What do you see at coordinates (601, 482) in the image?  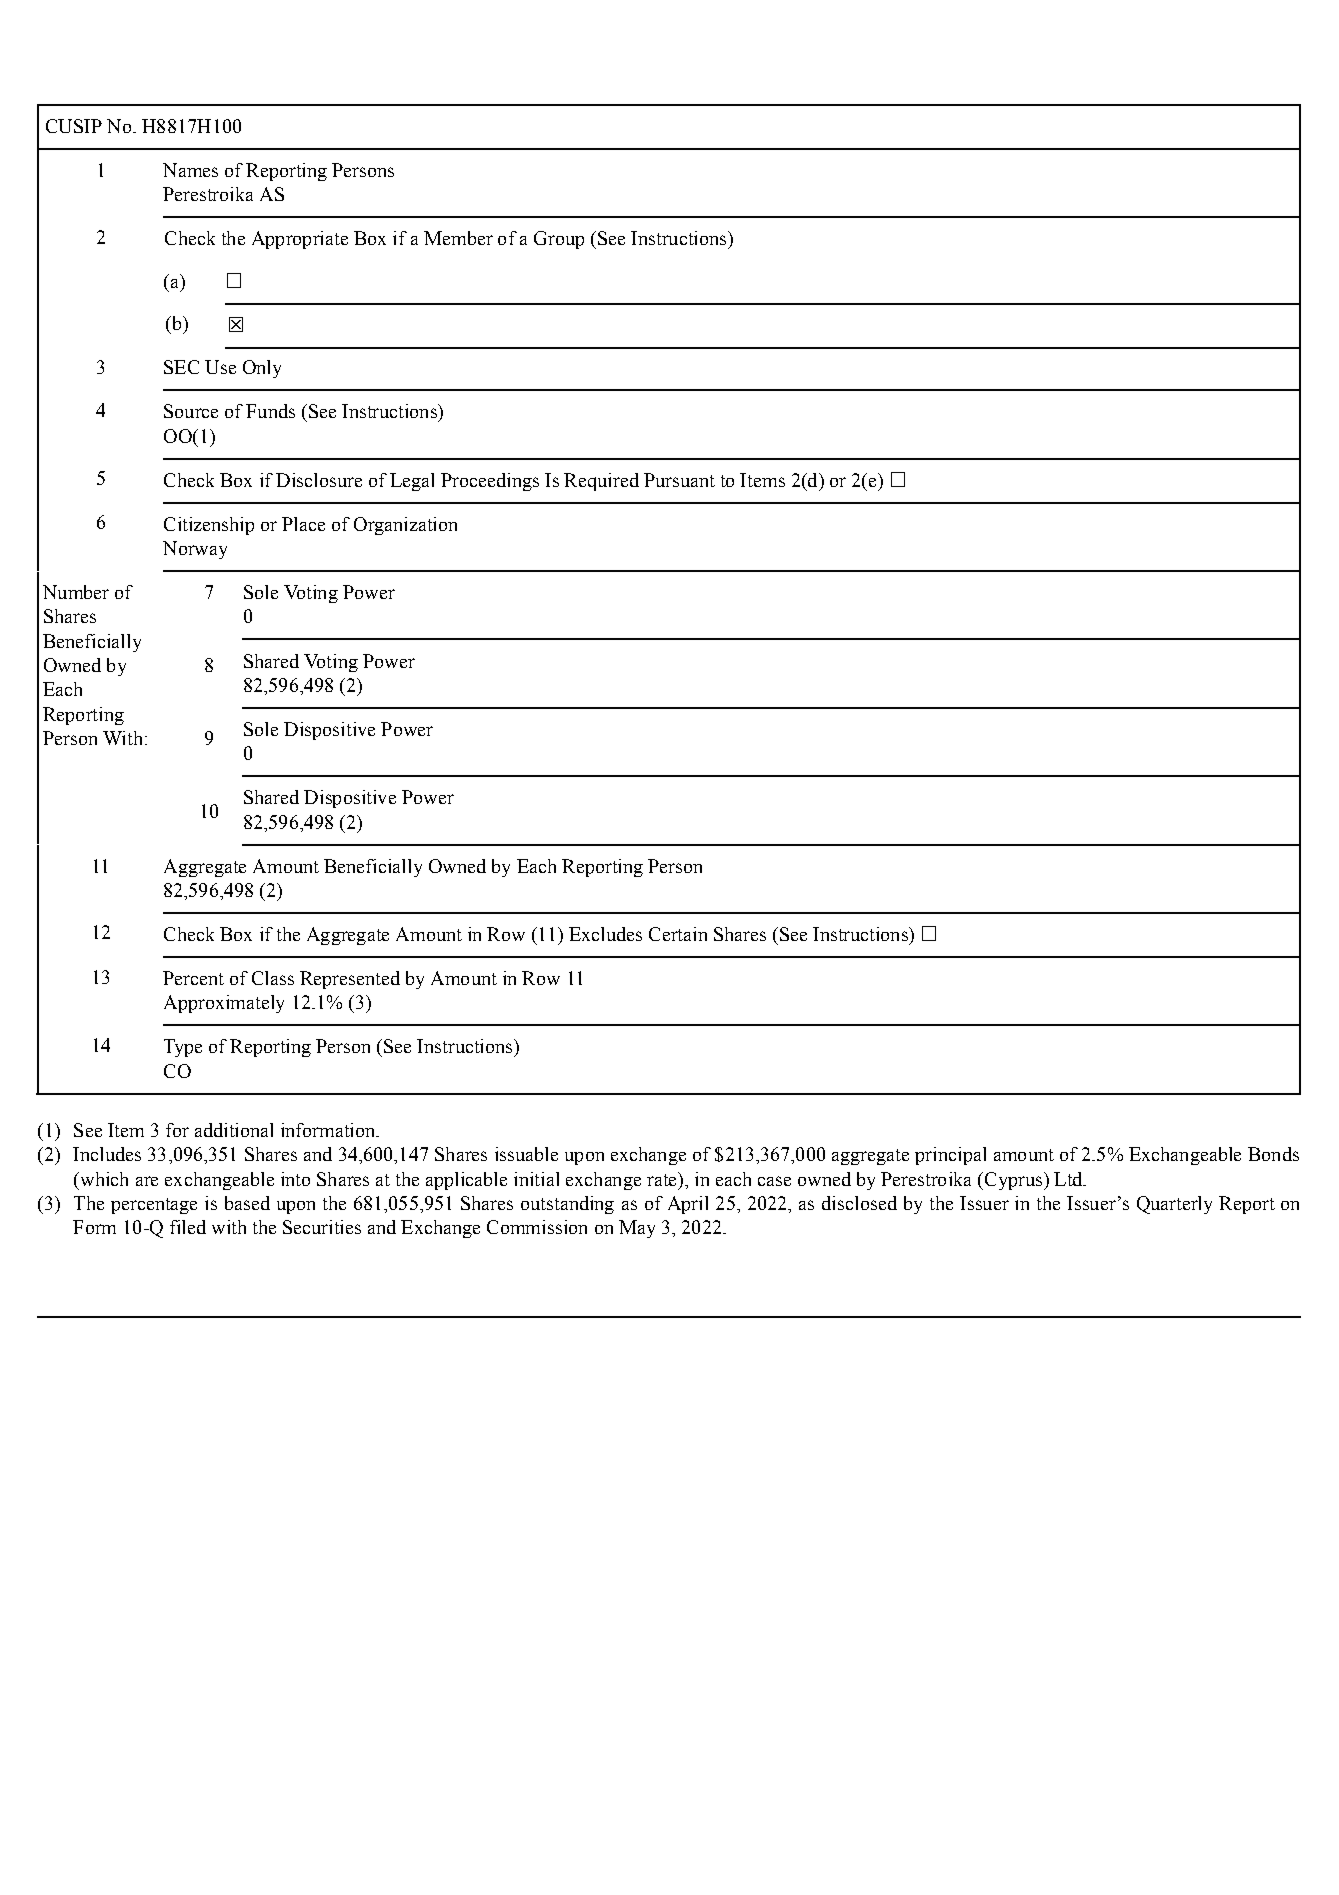 I see `Required` at bounding box center [601, 482].
